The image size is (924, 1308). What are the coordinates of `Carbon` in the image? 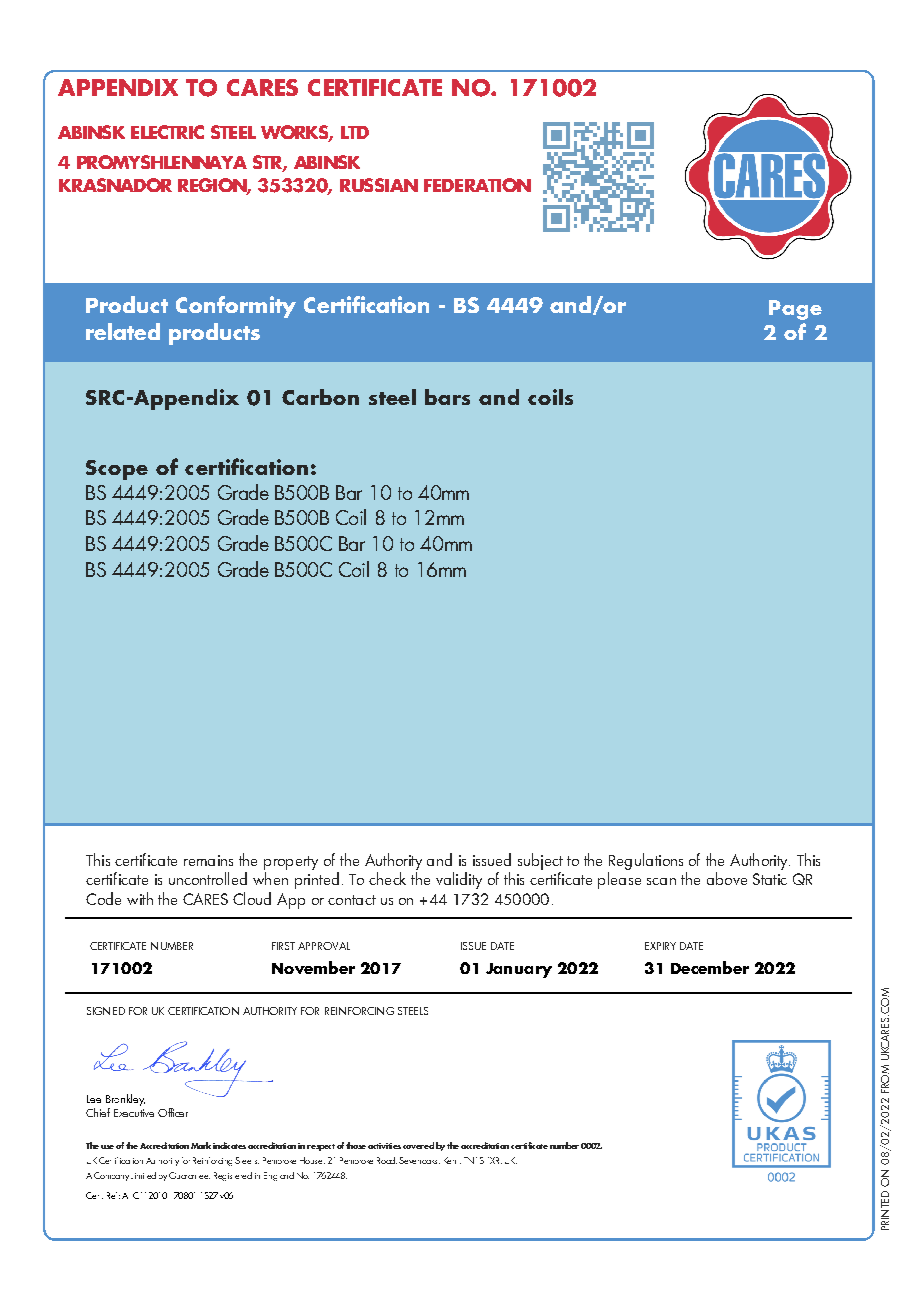 It's located at (320, 397).
